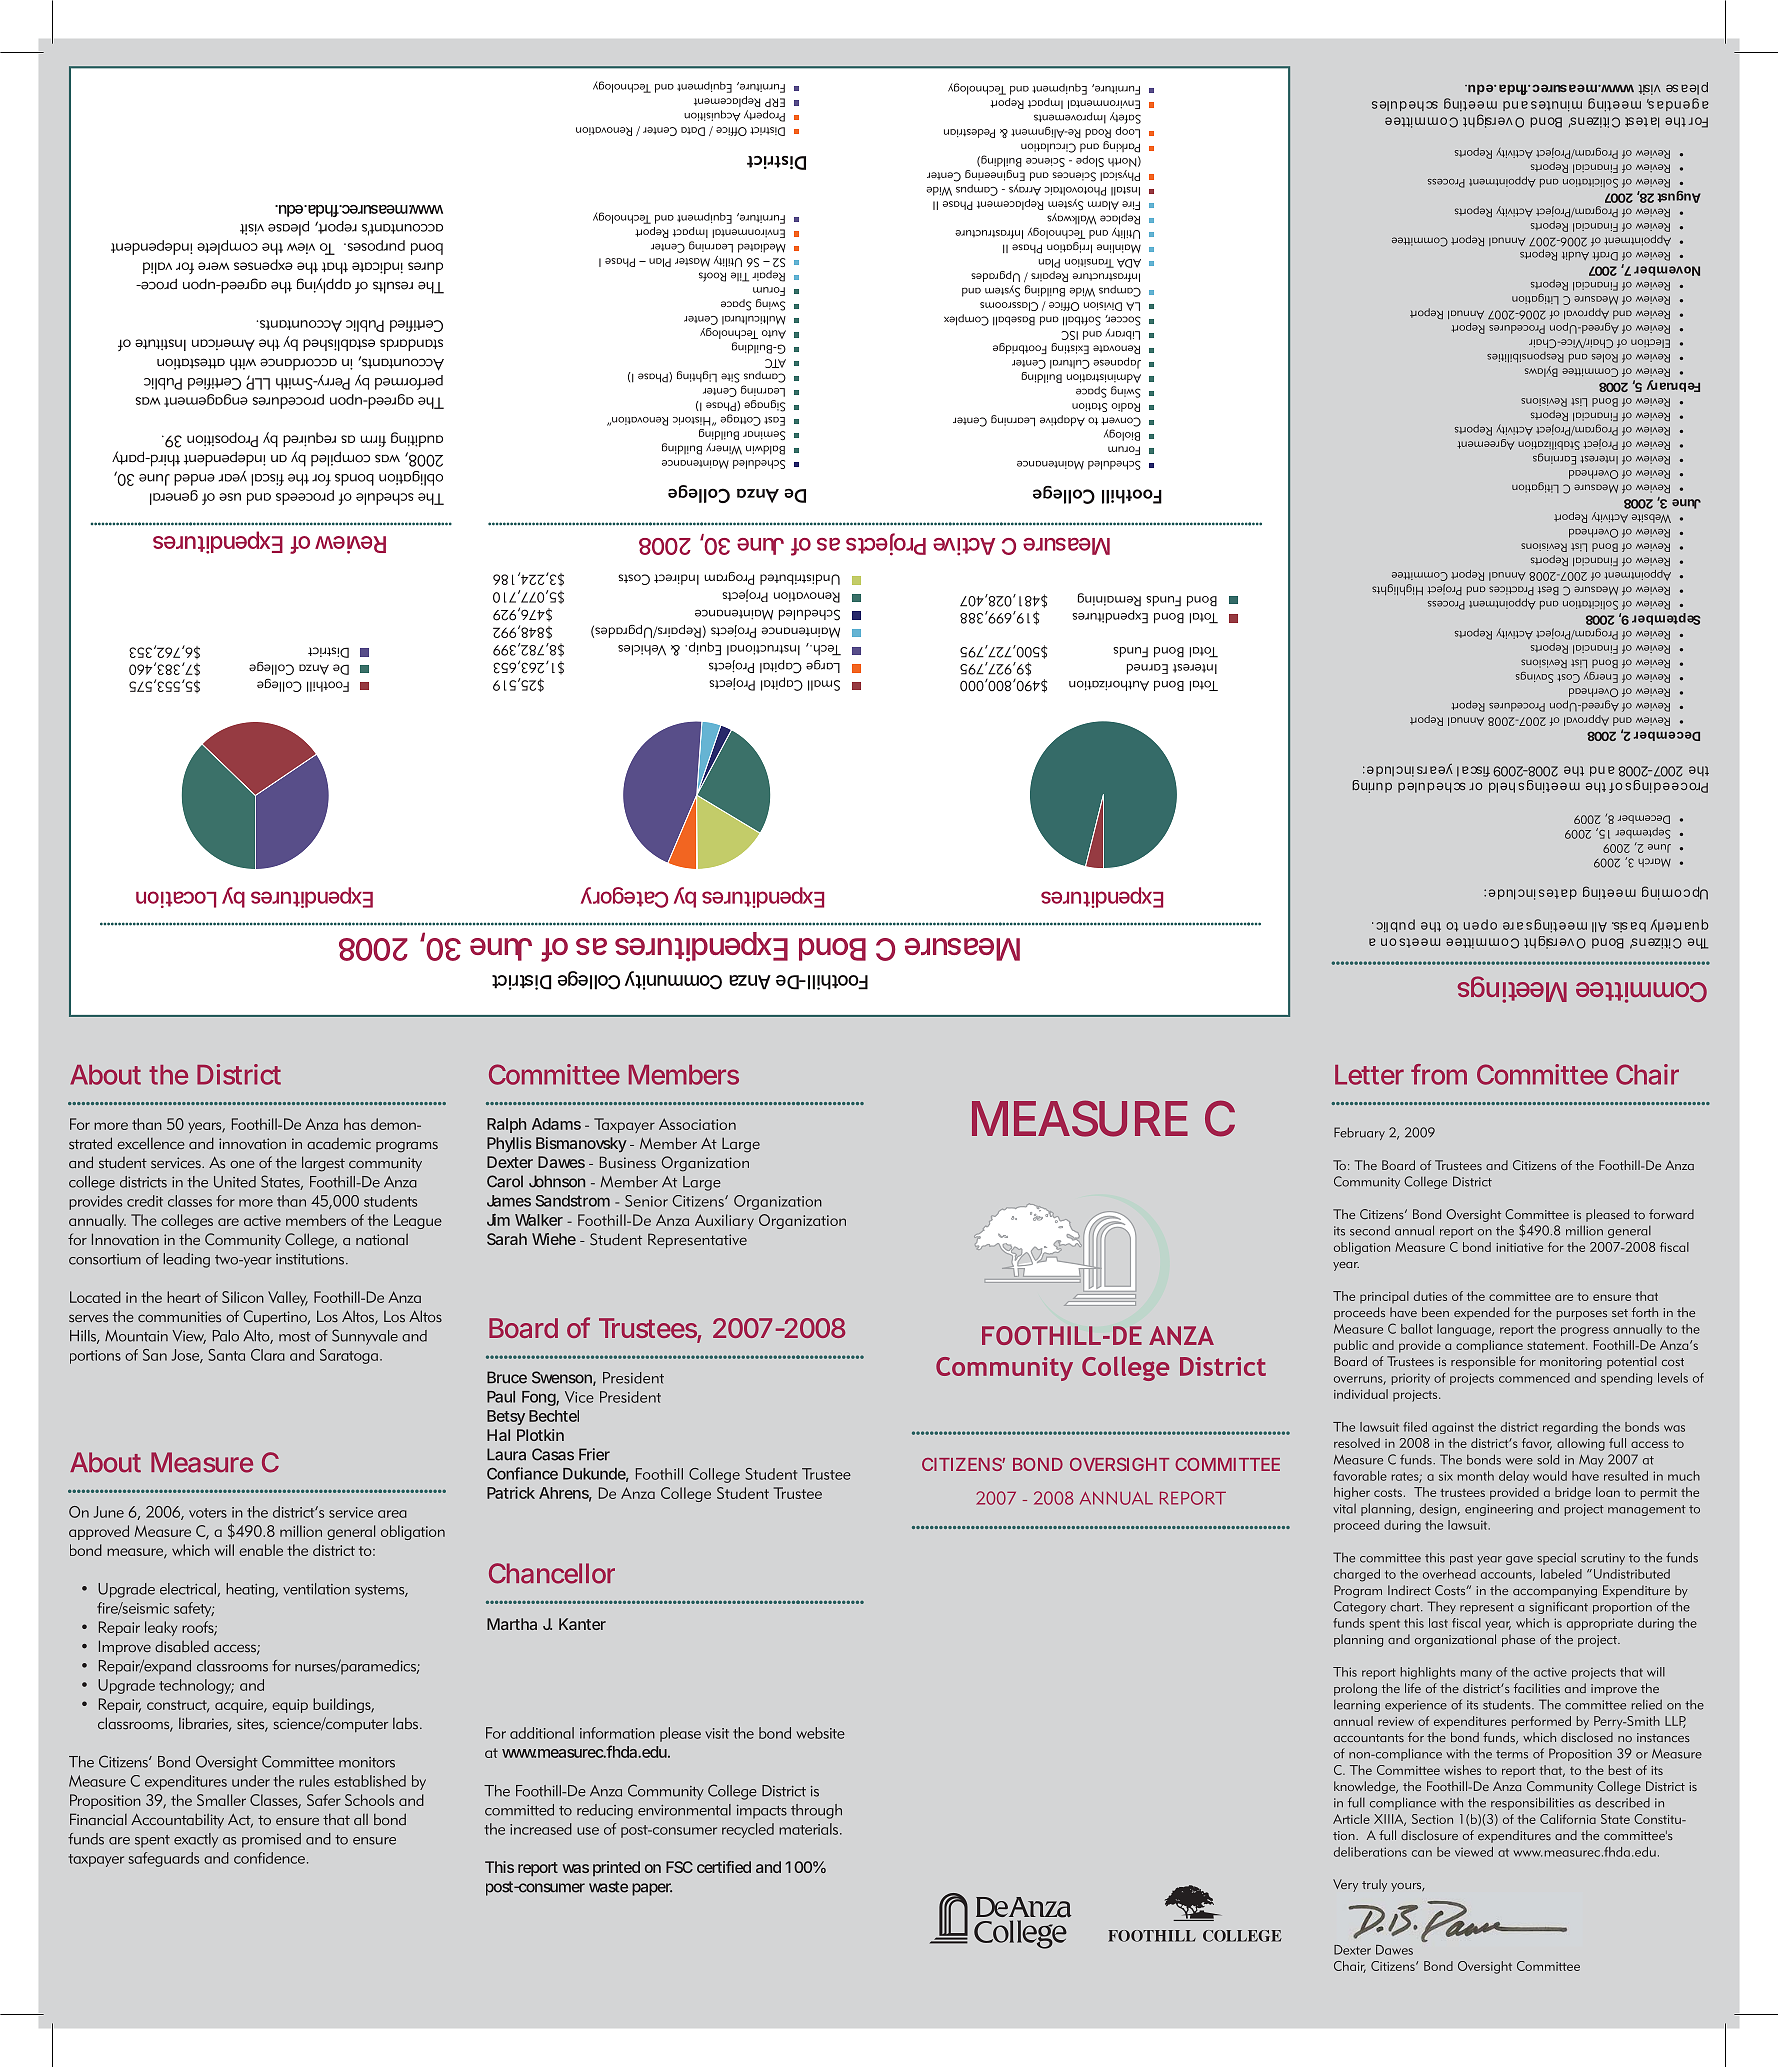  What do you see at coordinates (1439, 1074) in the screenshot?
I see `from` at bounding box center [1439, 1074].
